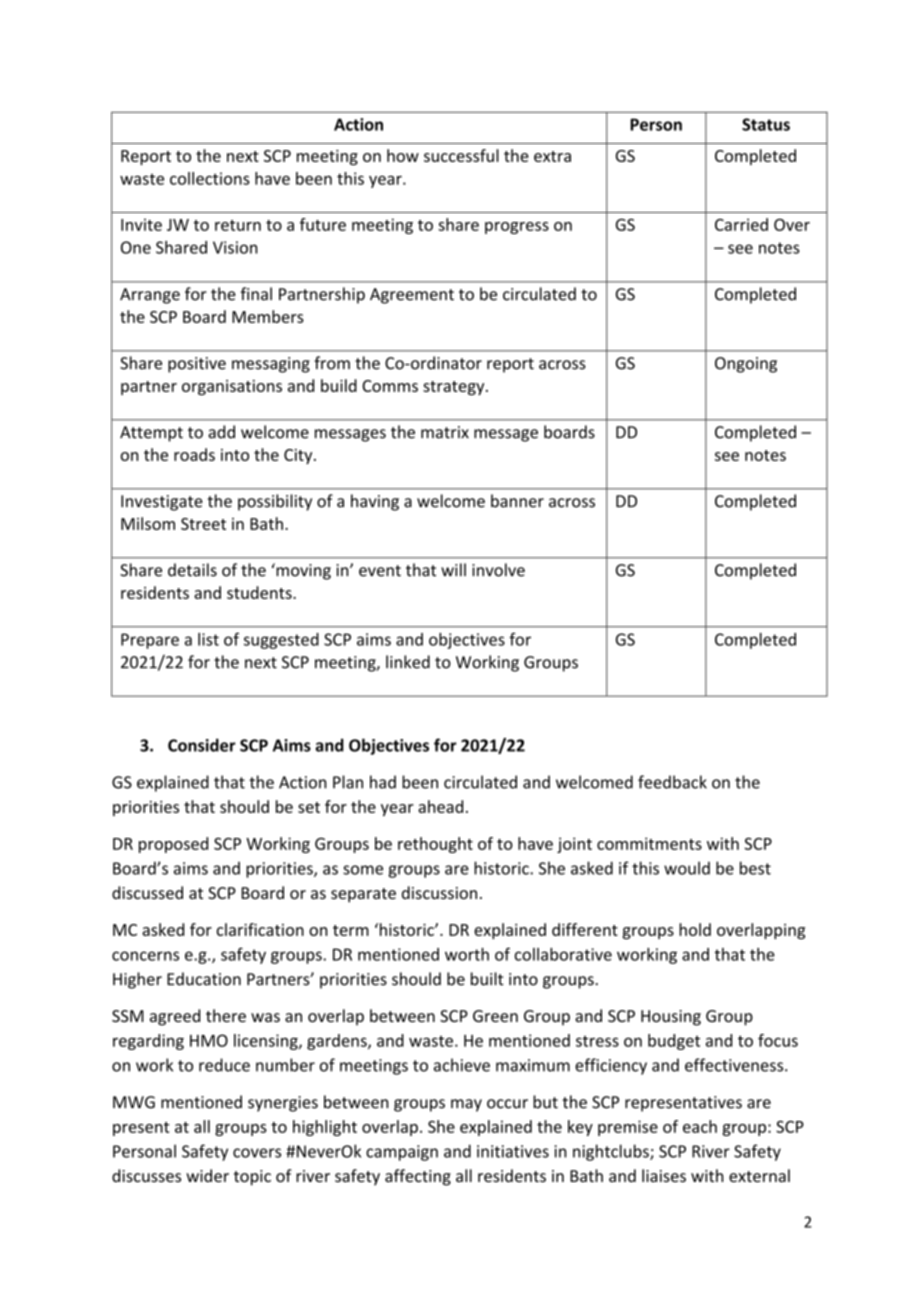  Describe the element at coordinates (439, 892) in the screenshot. I see `discussion` at that location.
